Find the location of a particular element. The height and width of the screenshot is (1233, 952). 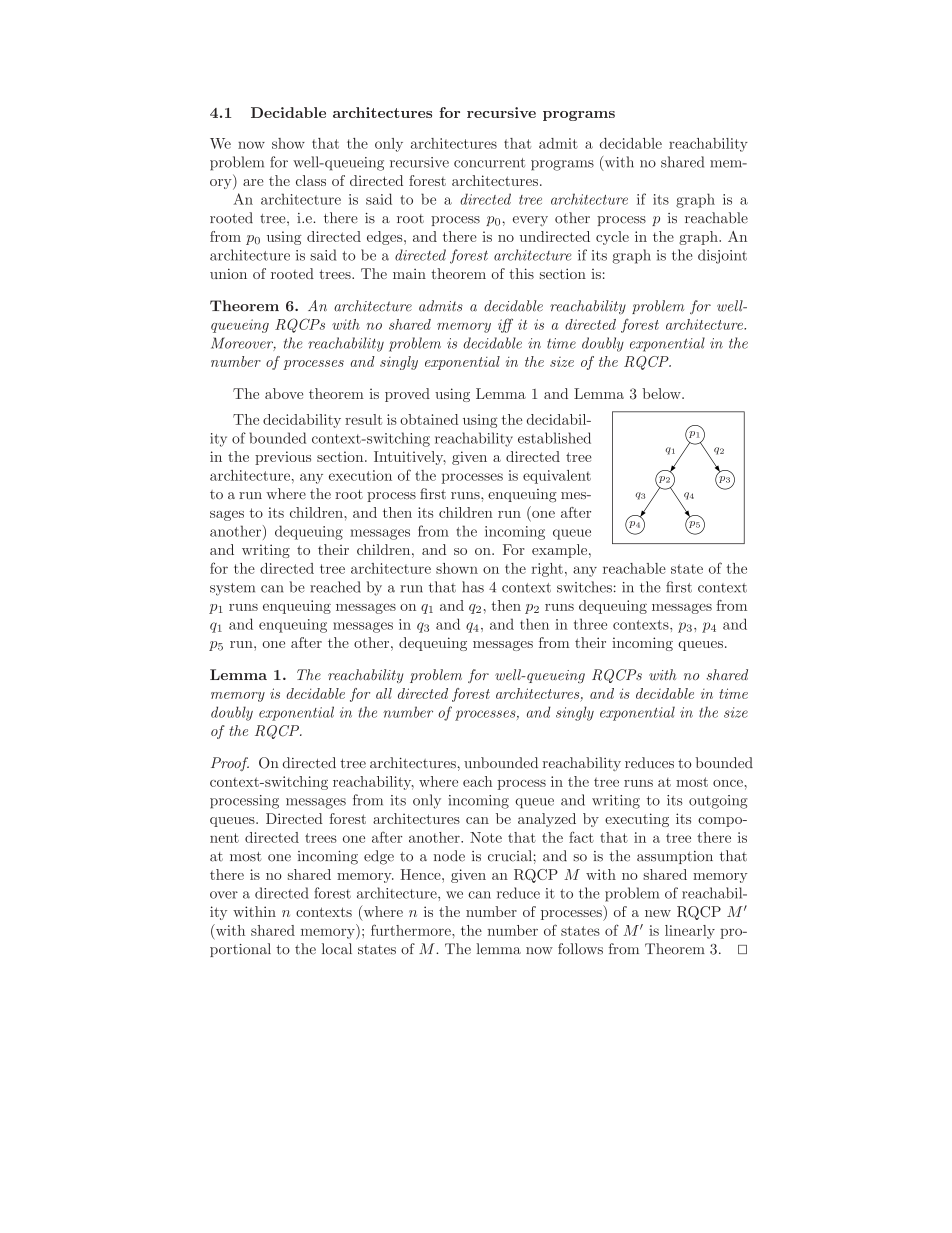

furthermore is located at coordinates (412, 930).
